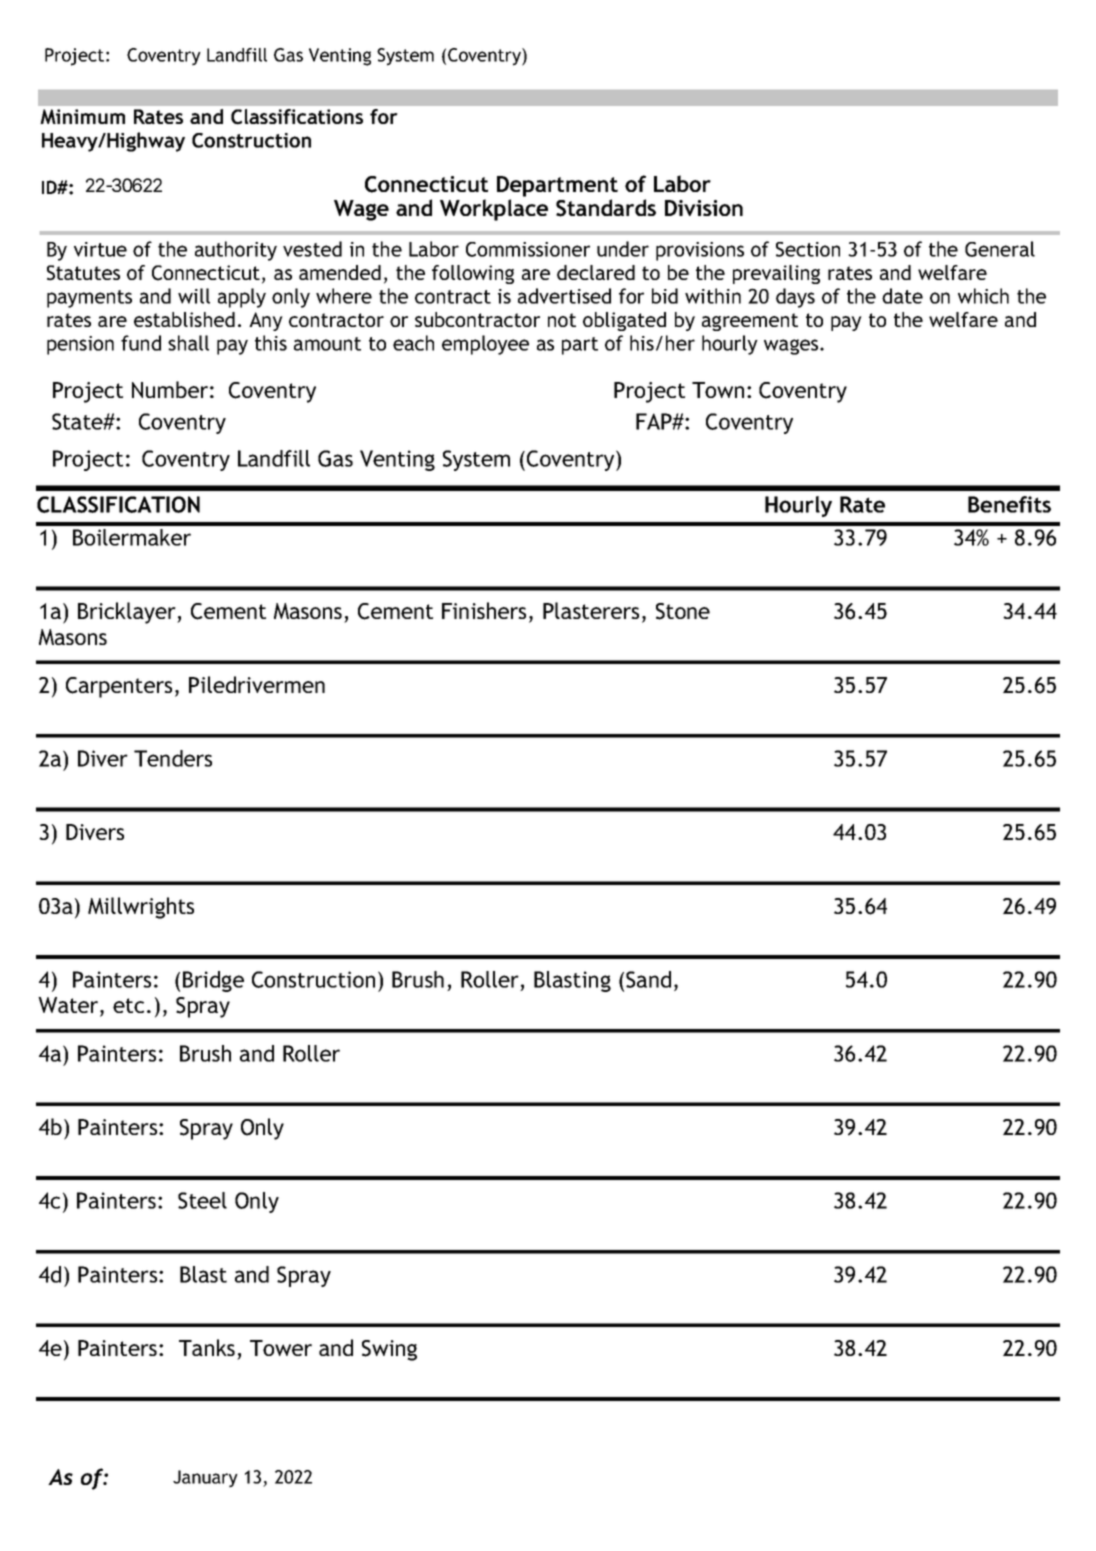 The width and height of the page is (1096, 1551). What do you see at coordinates (808, 249) in the page?
I see `Section` at bounding box center [808, 249].
